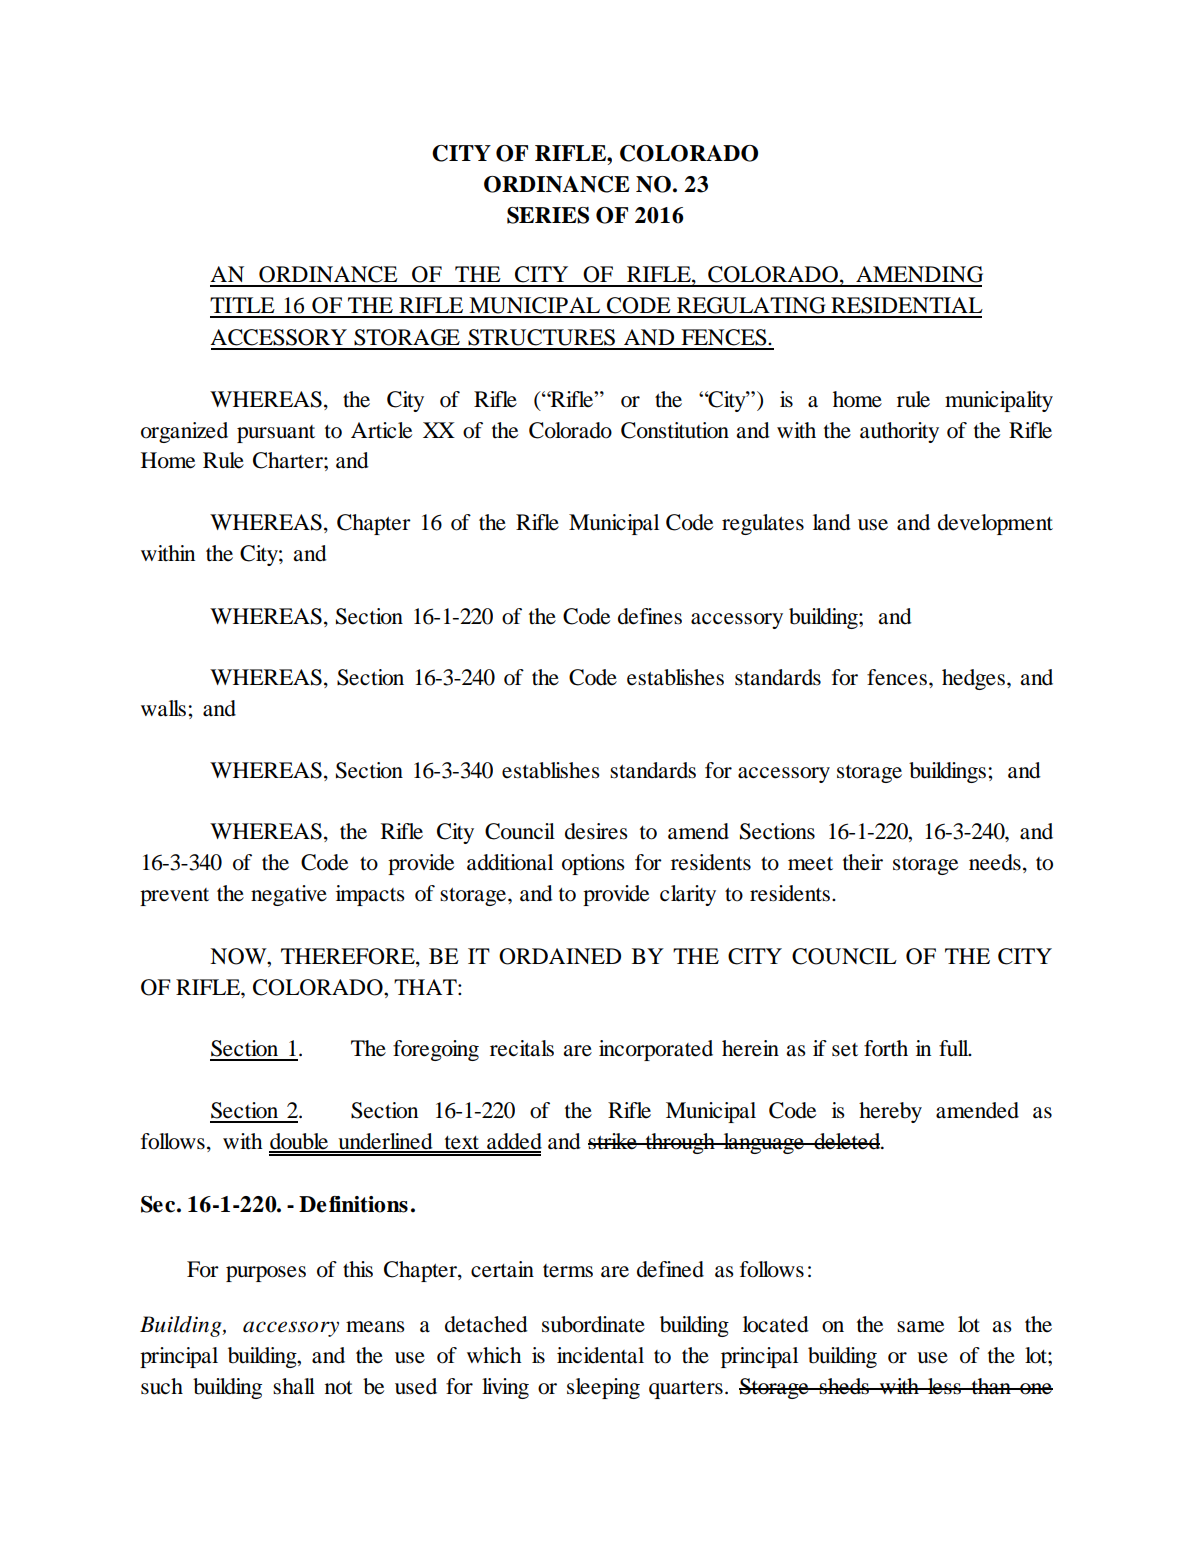 Image resolution: width=1193 pixels, height=1544 pixels. What do you see at coordinates (899, 432) in the document?
I see `authority` at bounding box center [899, 432].
